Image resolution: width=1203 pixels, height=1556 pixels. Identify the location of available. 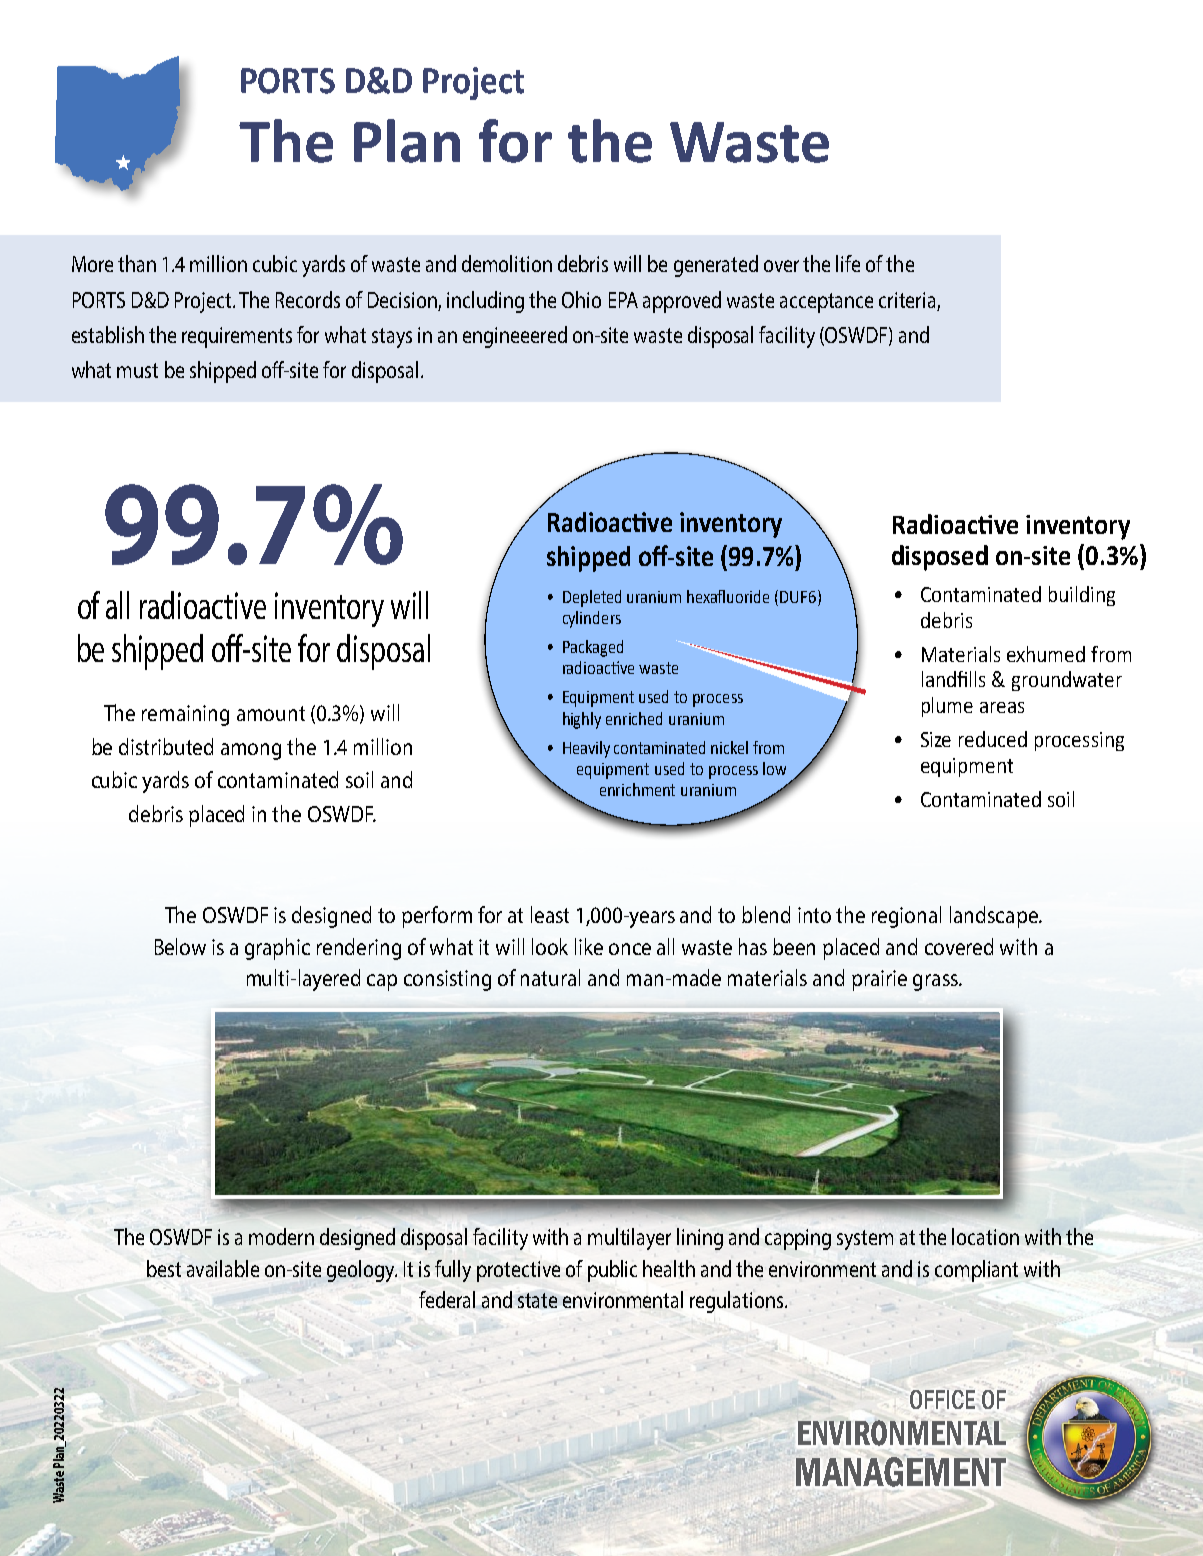
(223, 1268).
